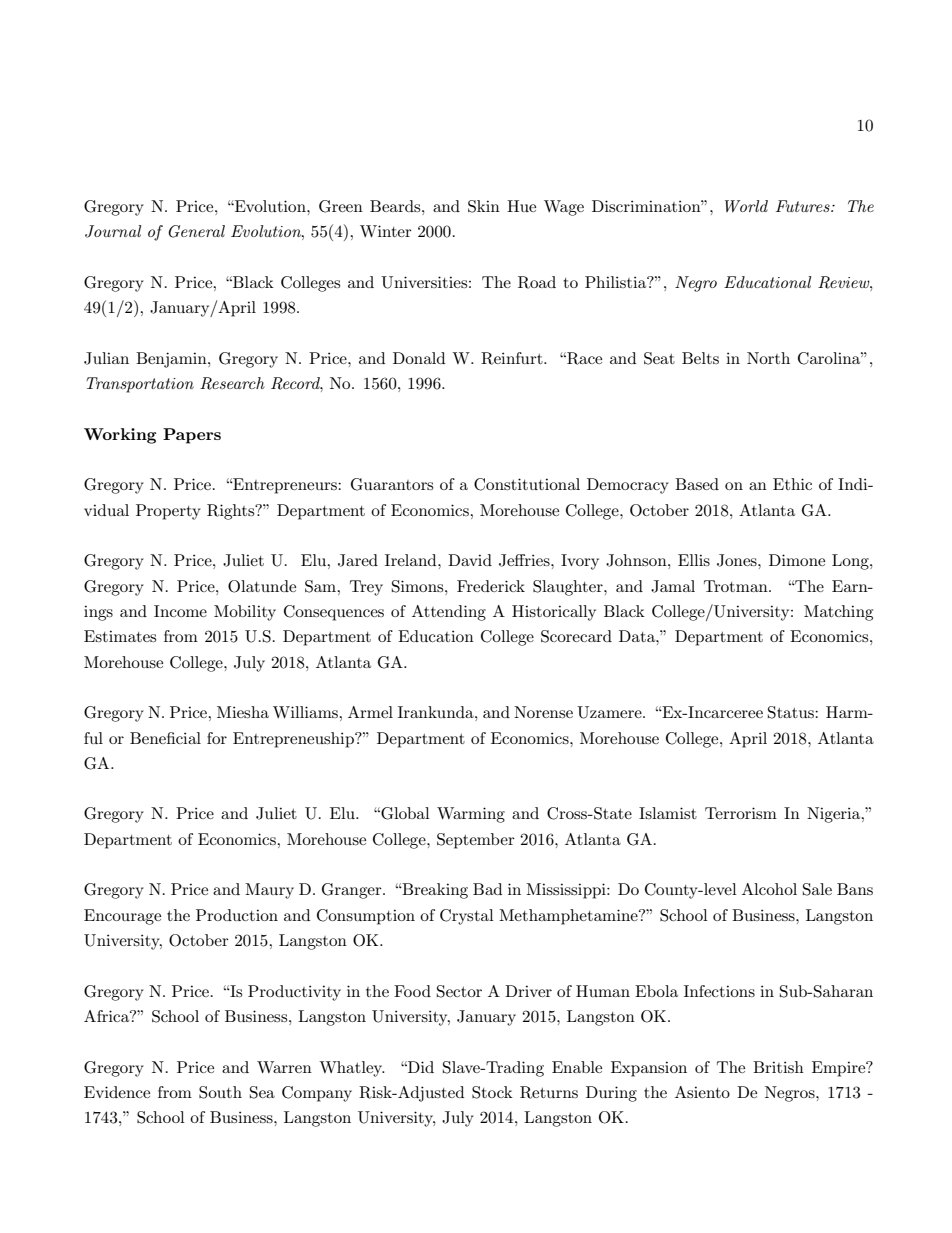  What do you see at coordinates (113, 231) in the document?
I see `Journal` at bounding box center [113, 231].
